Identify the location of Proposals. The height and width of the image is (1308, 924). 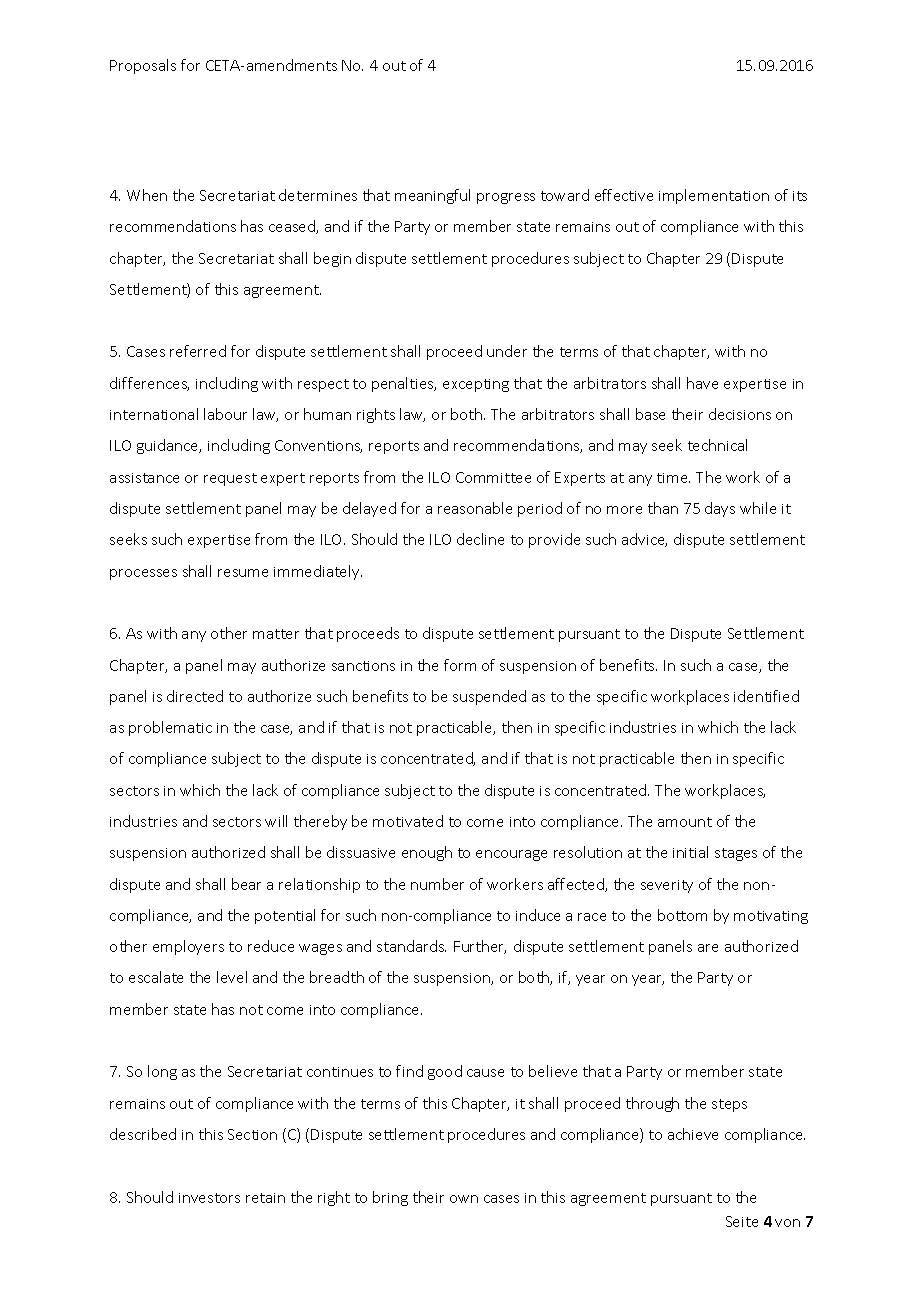
(143, 66).
